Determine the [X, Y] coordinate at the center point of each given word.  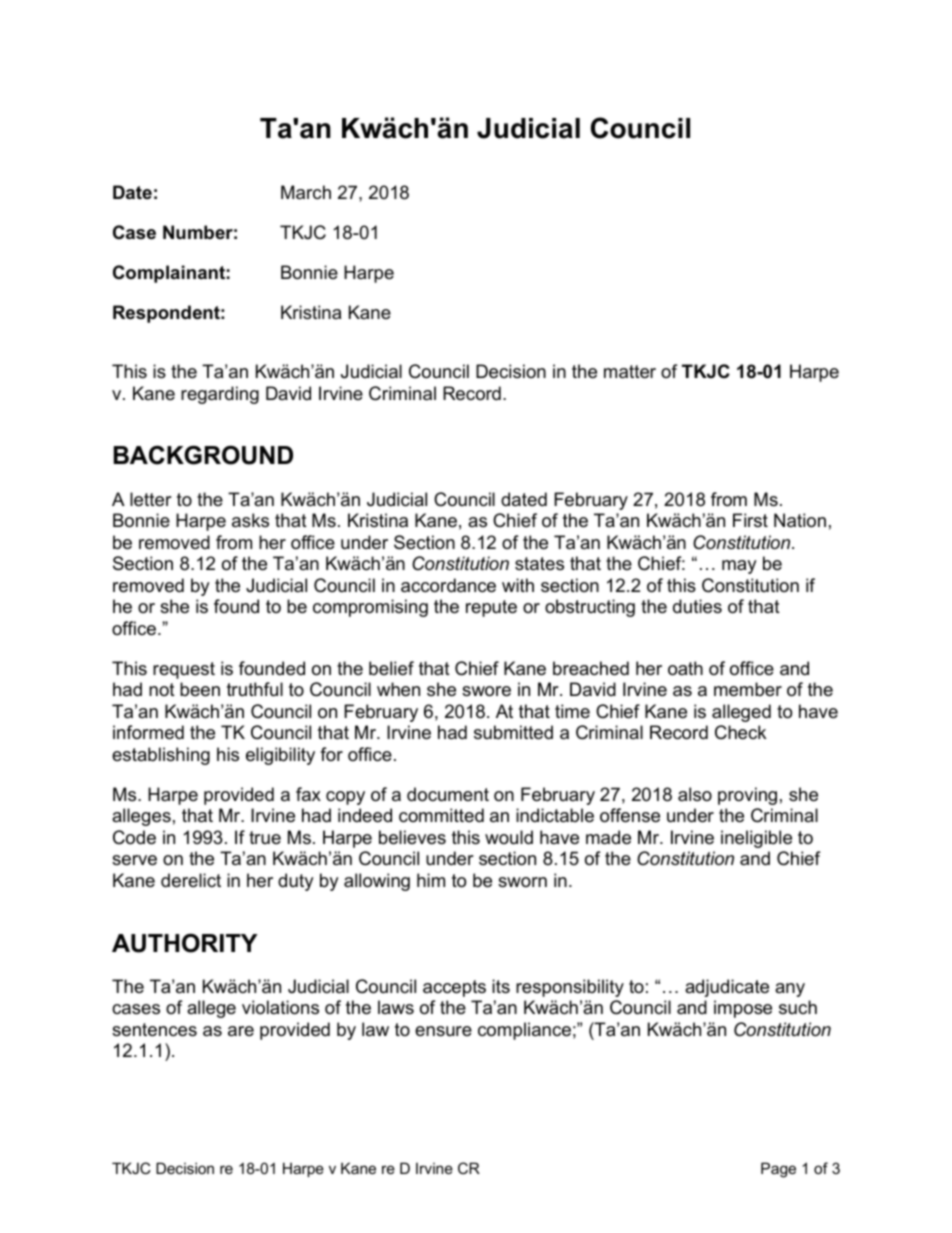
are [241, 1031]
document [448, 794]
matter [630, 372]
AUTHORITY [184, 943]
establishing [161, 756]
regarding [220, 395]
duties [697, 606]
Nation [800, 520]
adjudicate [727, 988]
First [750, 520]
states [539, 564]
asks [250, 520]
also [695, 794]
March [306, 192]
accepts [454, 988]
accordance [448, 585]
